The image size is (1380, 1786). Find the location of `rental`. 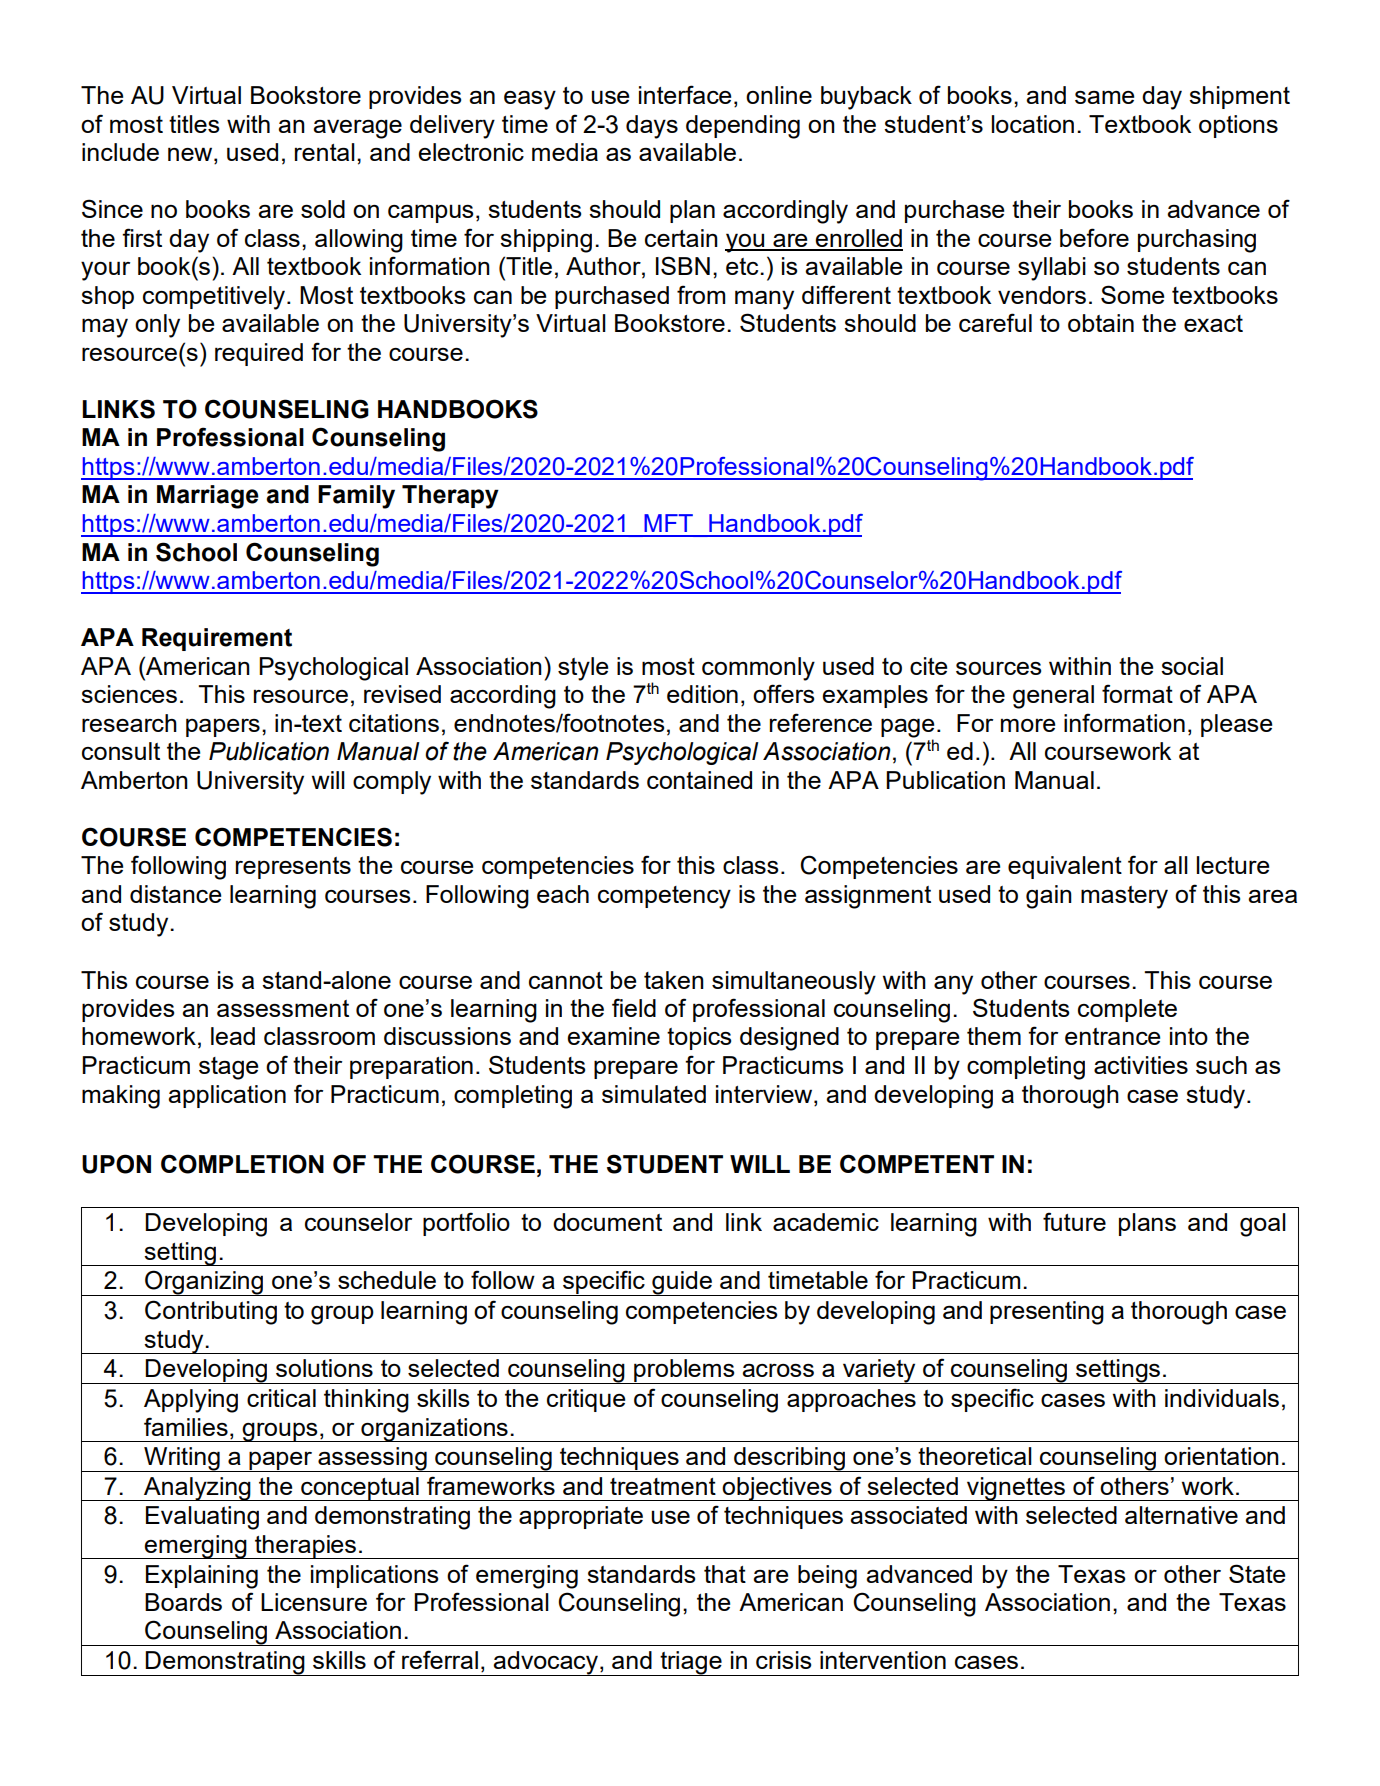

rental is located at coordinates (325, 152).
